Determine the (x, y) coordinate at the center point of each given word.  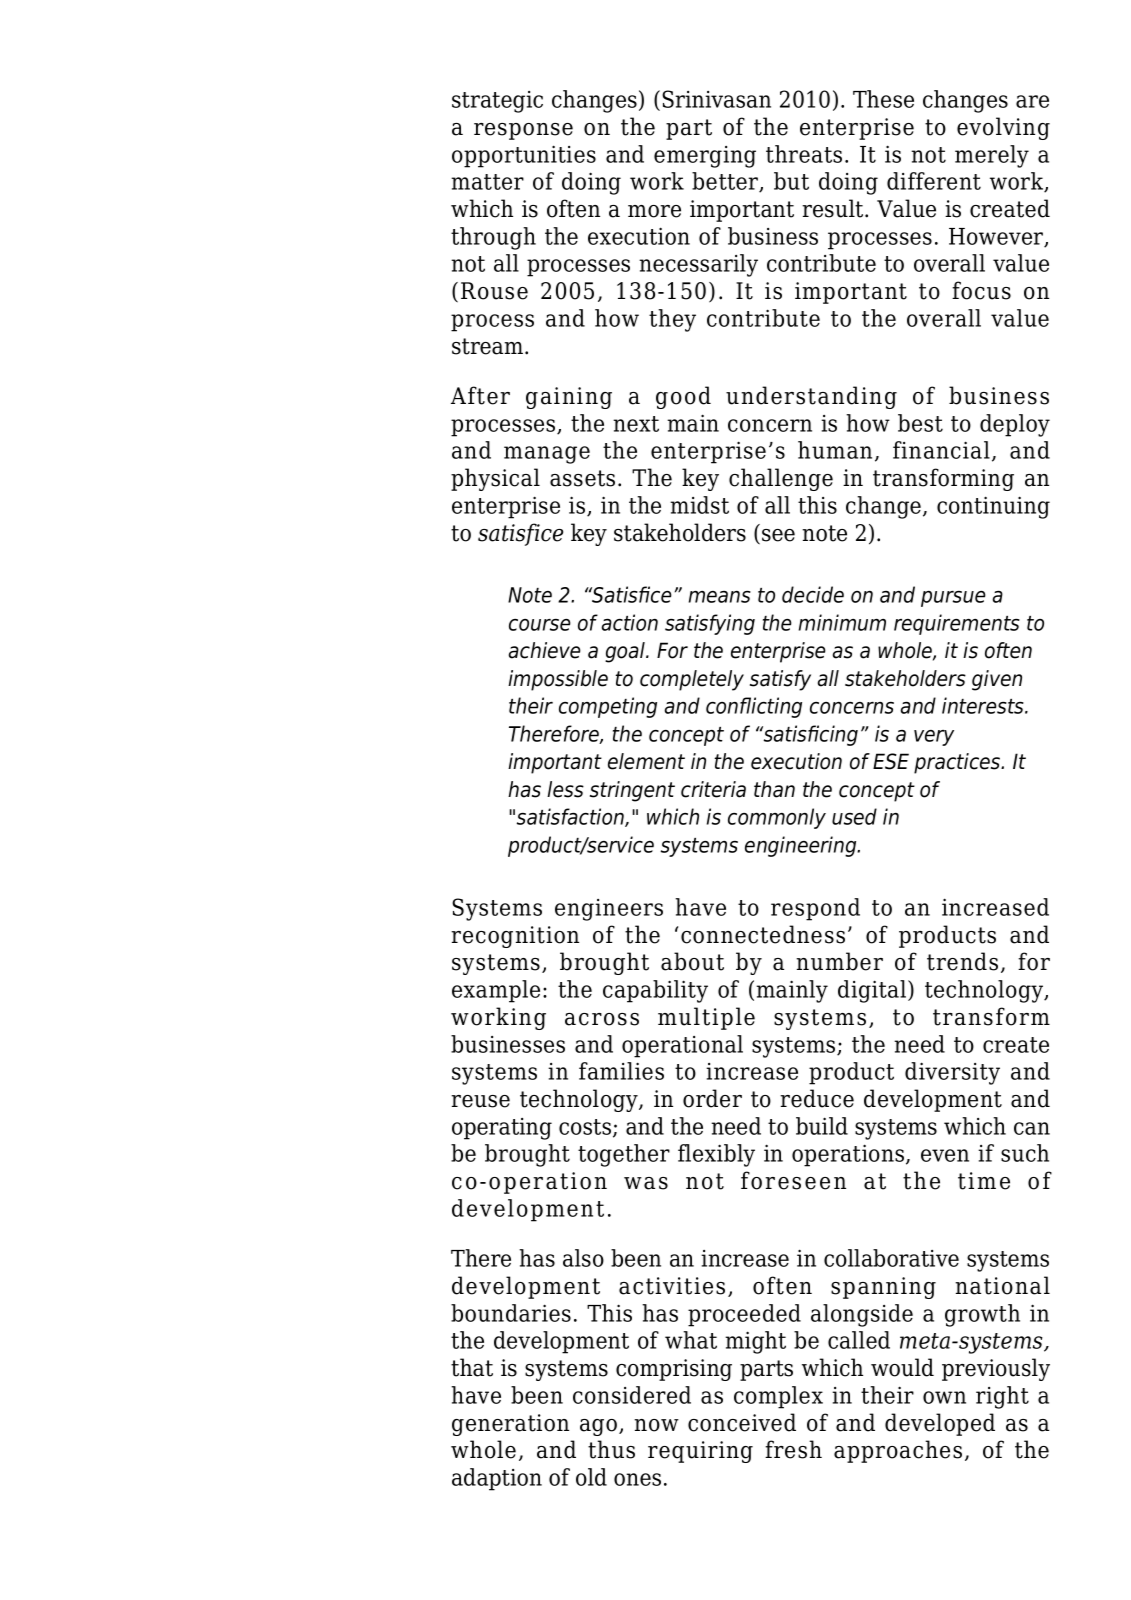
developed (940, 1424)
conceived (742, 1422)
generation (510, 1425)
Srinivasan (716, 99)
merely (992, 156)
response (523, 131)
